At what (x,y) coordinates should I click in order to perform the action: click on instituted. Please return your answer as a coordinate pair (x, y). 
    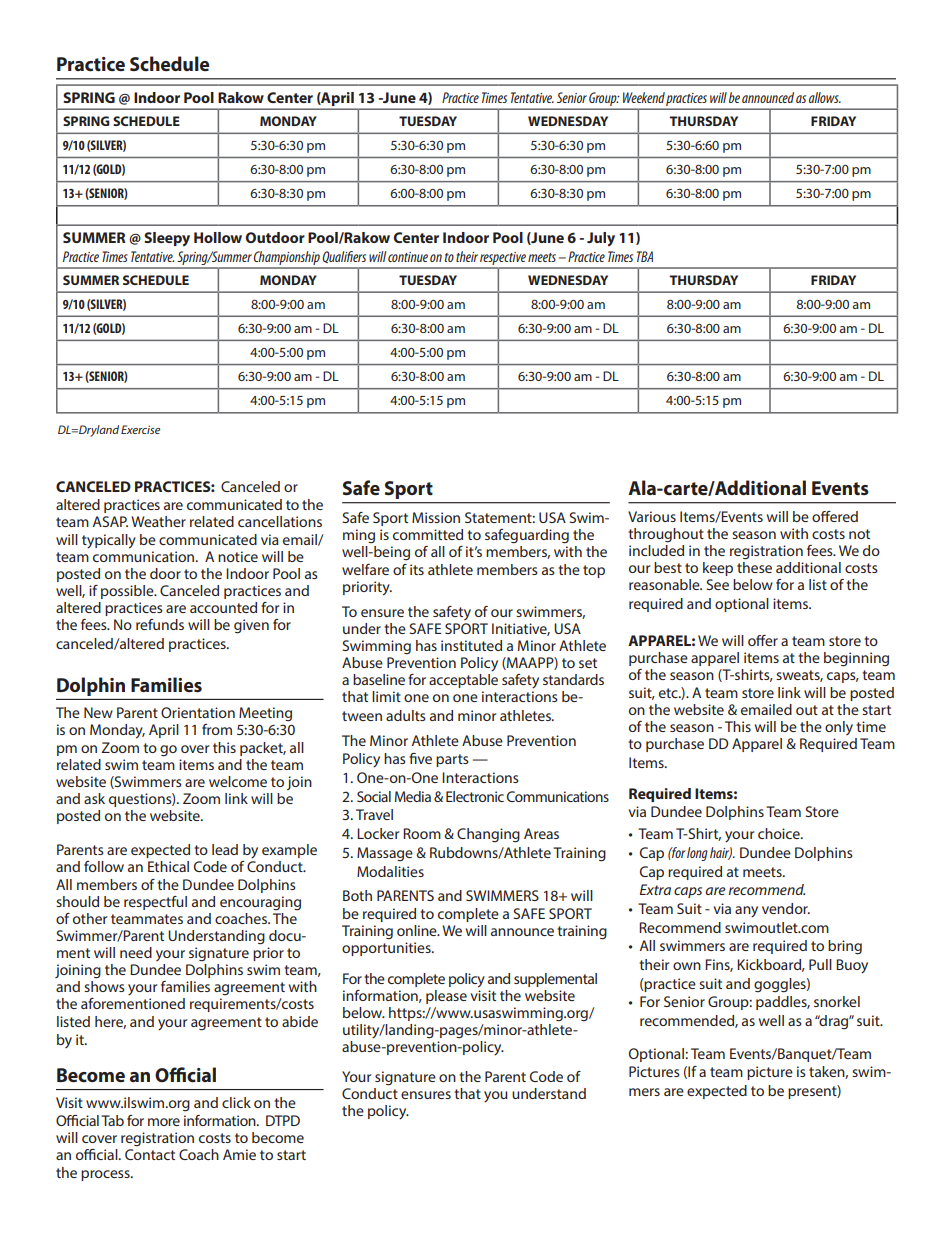
    Looking at the image, I should click on (471, 645).
